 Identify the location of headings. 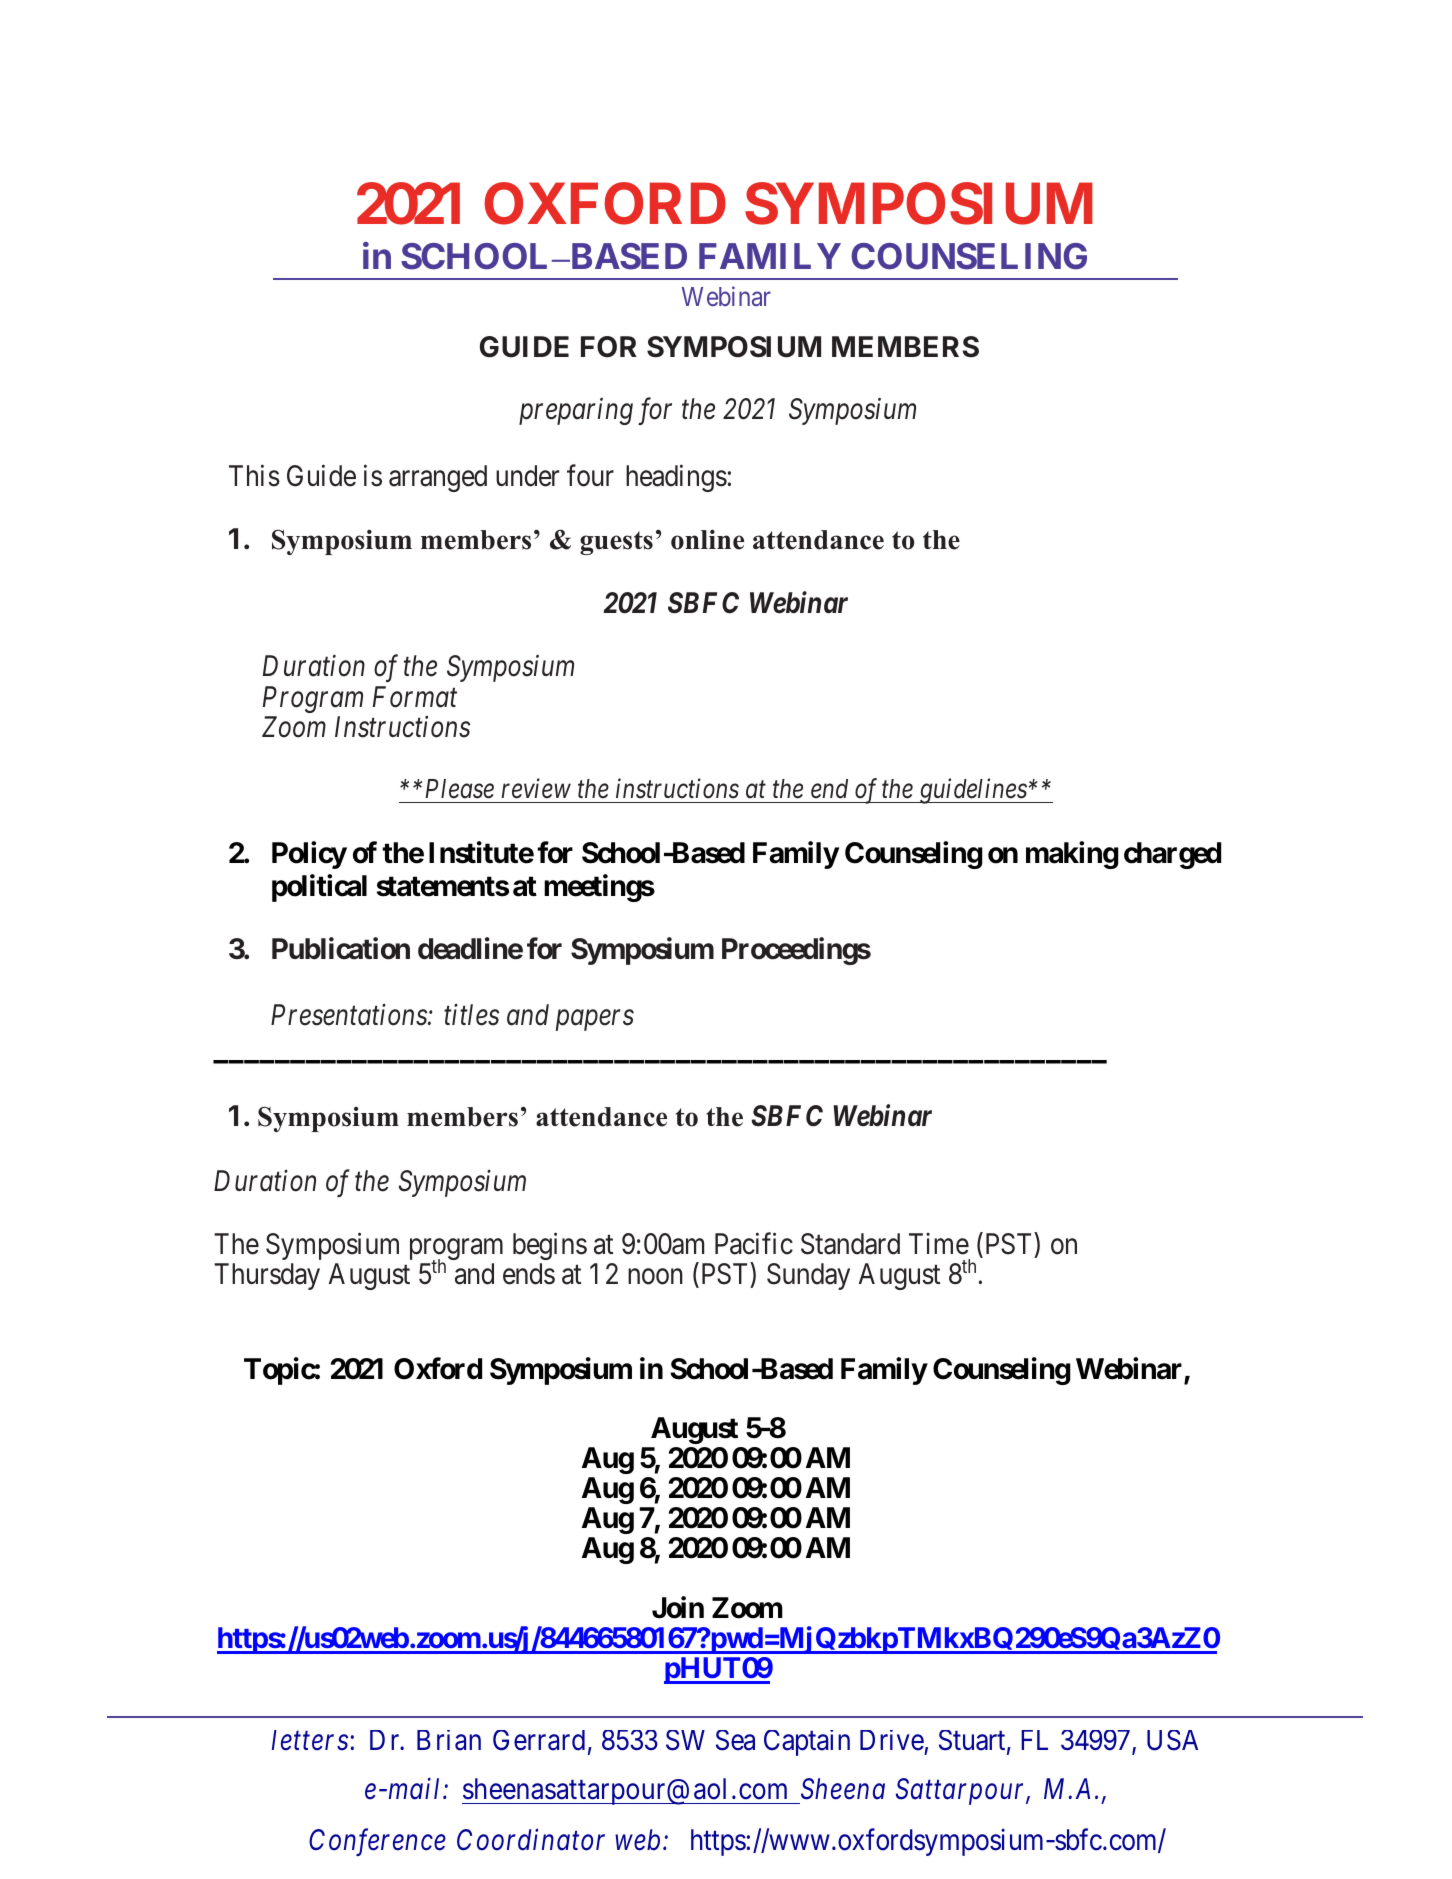
(676, 478).
